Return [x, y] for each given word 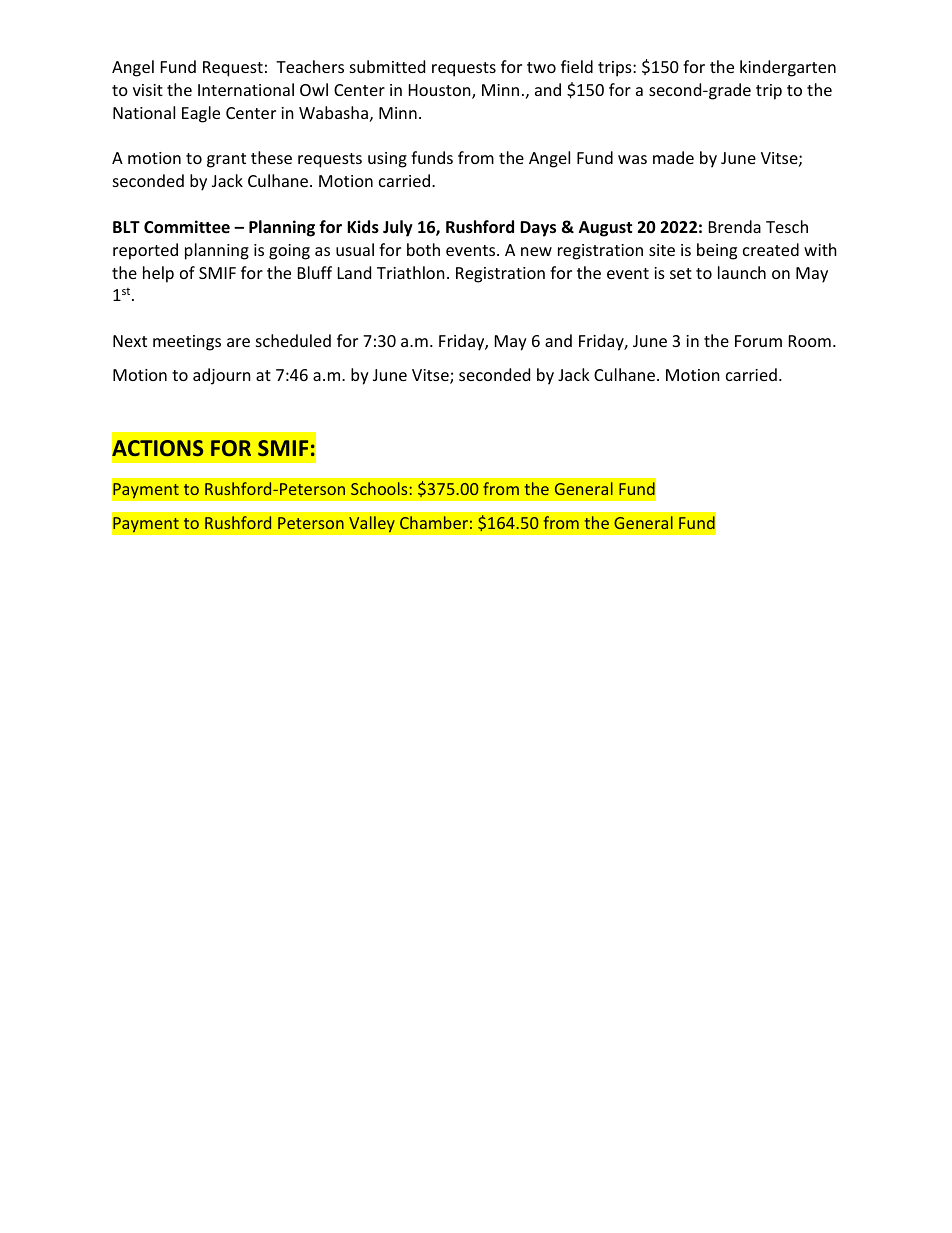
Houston [441, 91]
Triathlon [411, 272]
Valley [372, 524]
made [673, 157]
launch [742, 272]
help [158, 274]
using [387, 160]
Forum [758, 341]
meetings [187, 343]
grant [226, 160]
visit [148, 90]
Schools [379, 488]
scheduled [293, 340]
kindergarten [788, 68]
